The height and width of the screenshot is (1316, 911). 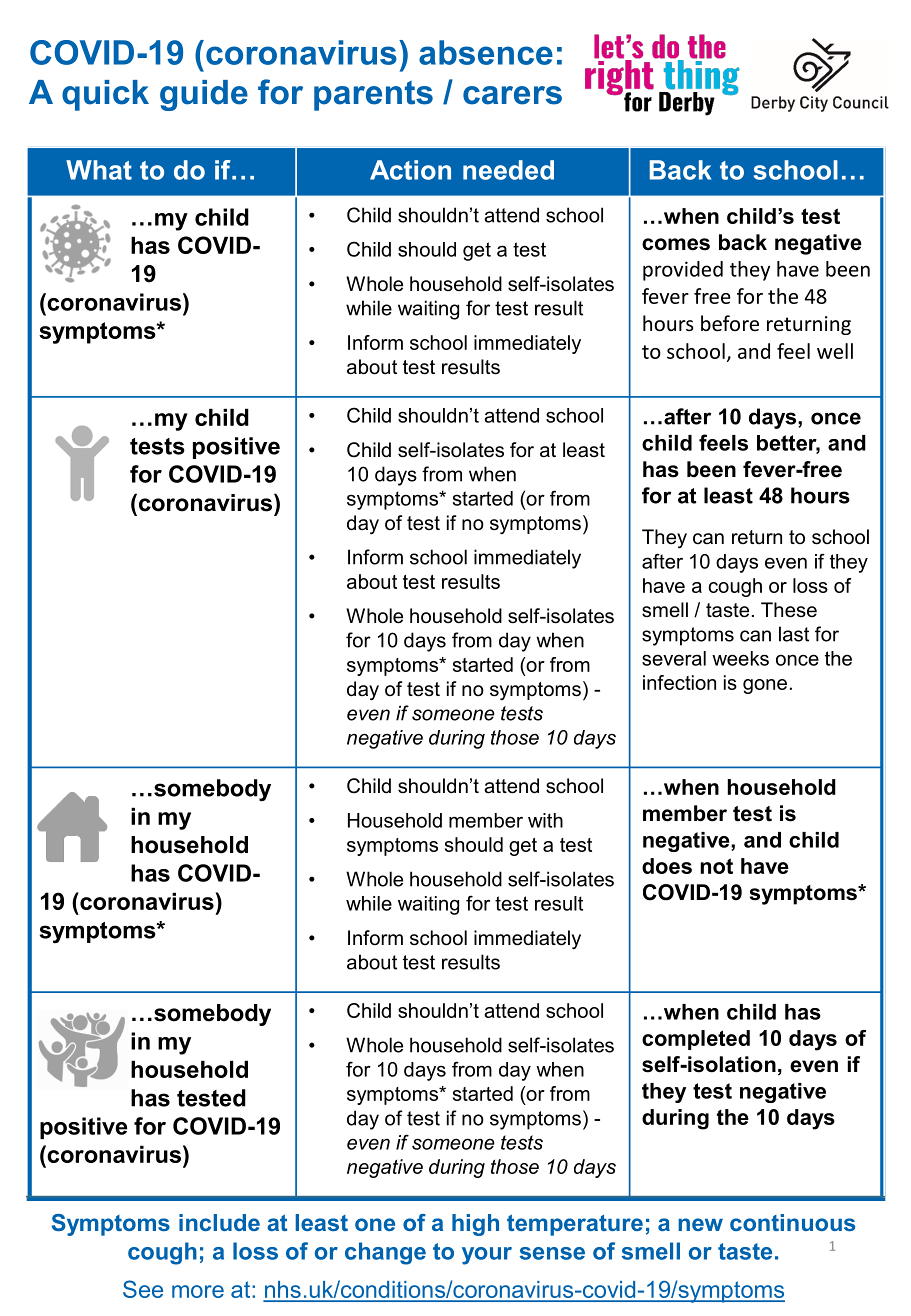 I want to click on comes, so click(x=676, y=244).
